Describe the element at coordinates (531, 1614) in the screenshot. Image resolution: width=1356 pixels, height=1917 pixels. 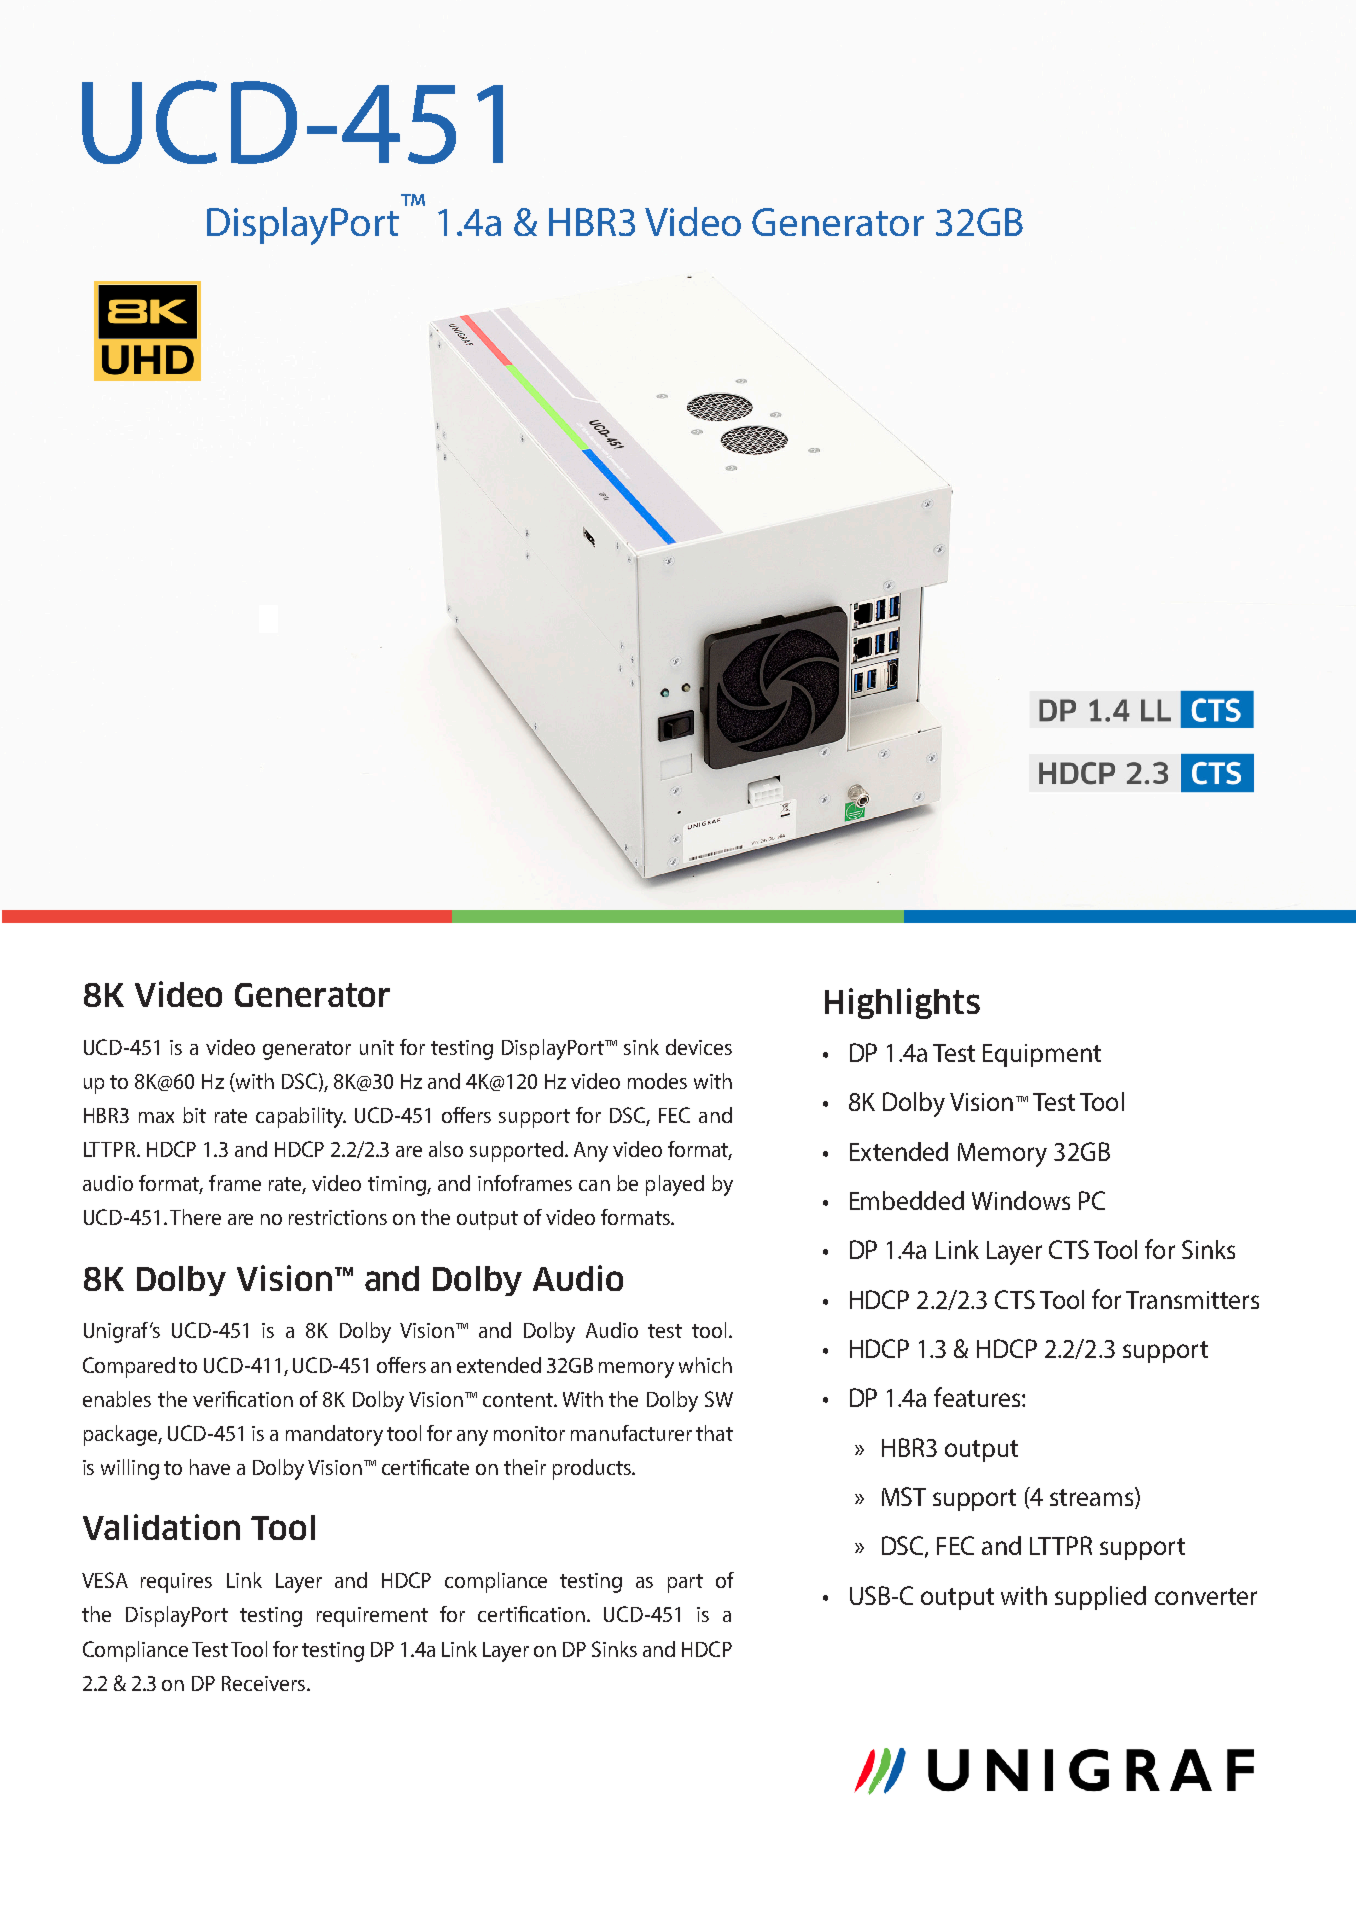
I see `certification` at that location.
